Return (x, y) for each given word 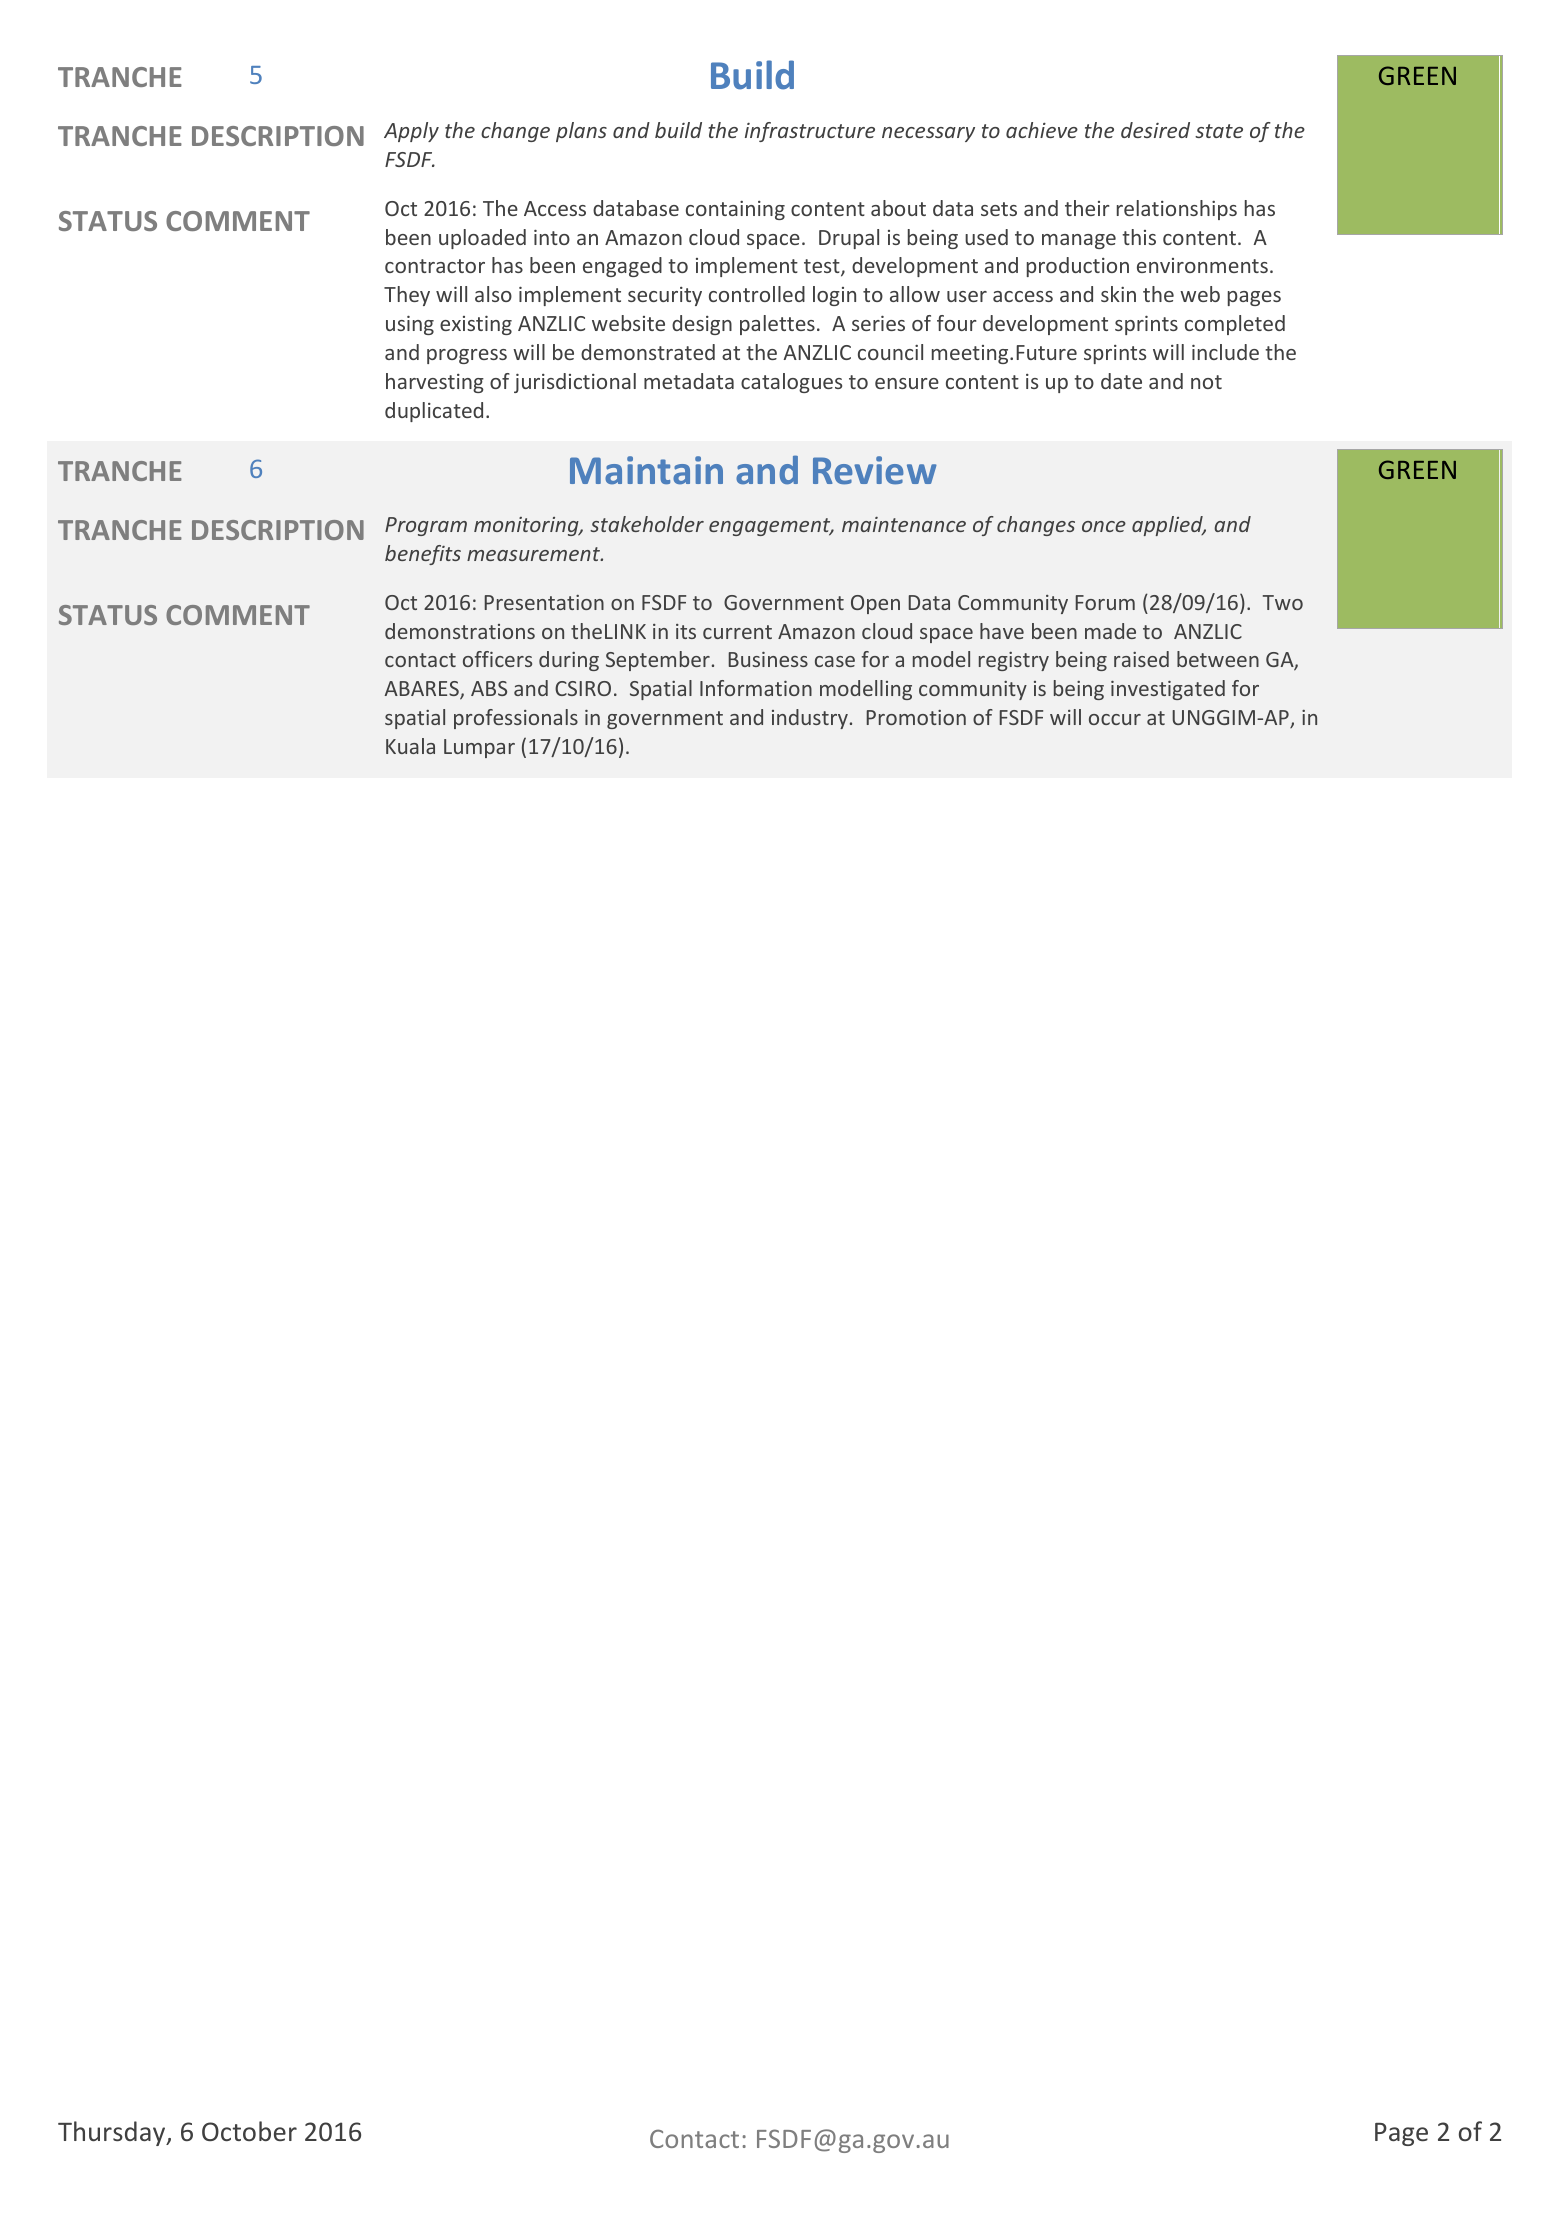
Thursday (113, 2133)
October (249, 2131)
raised (1141, 659)
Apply (411, 132)
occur (1115, 719)
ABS (489, 688)
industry (810, 719)
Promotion (916, 717)
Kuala (410, 746)
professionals (516, 719)
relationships (1177, 210)
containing (735, 210)
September (658, 661)
